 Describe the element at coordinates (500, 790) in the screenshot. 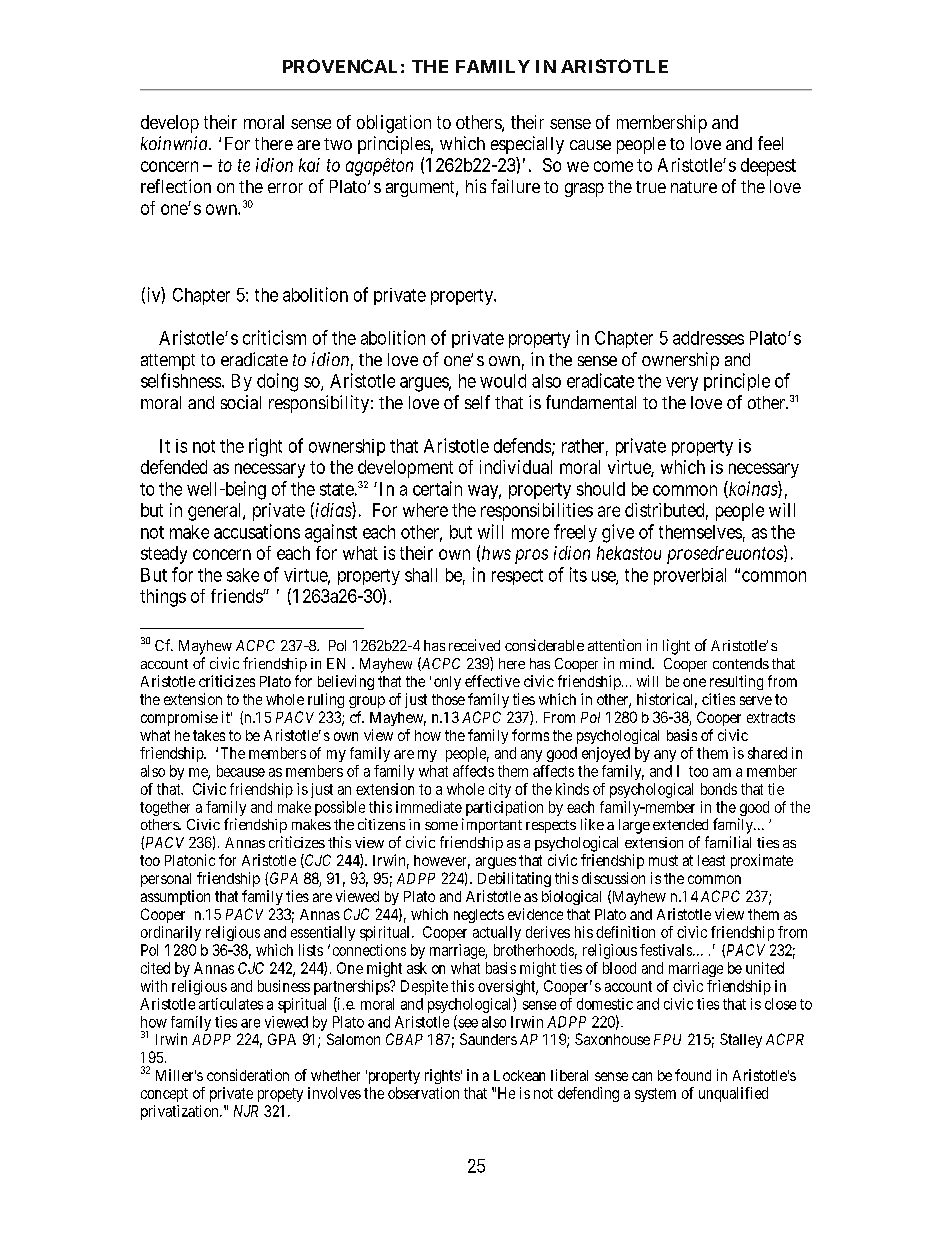

I see `city` at that location.
